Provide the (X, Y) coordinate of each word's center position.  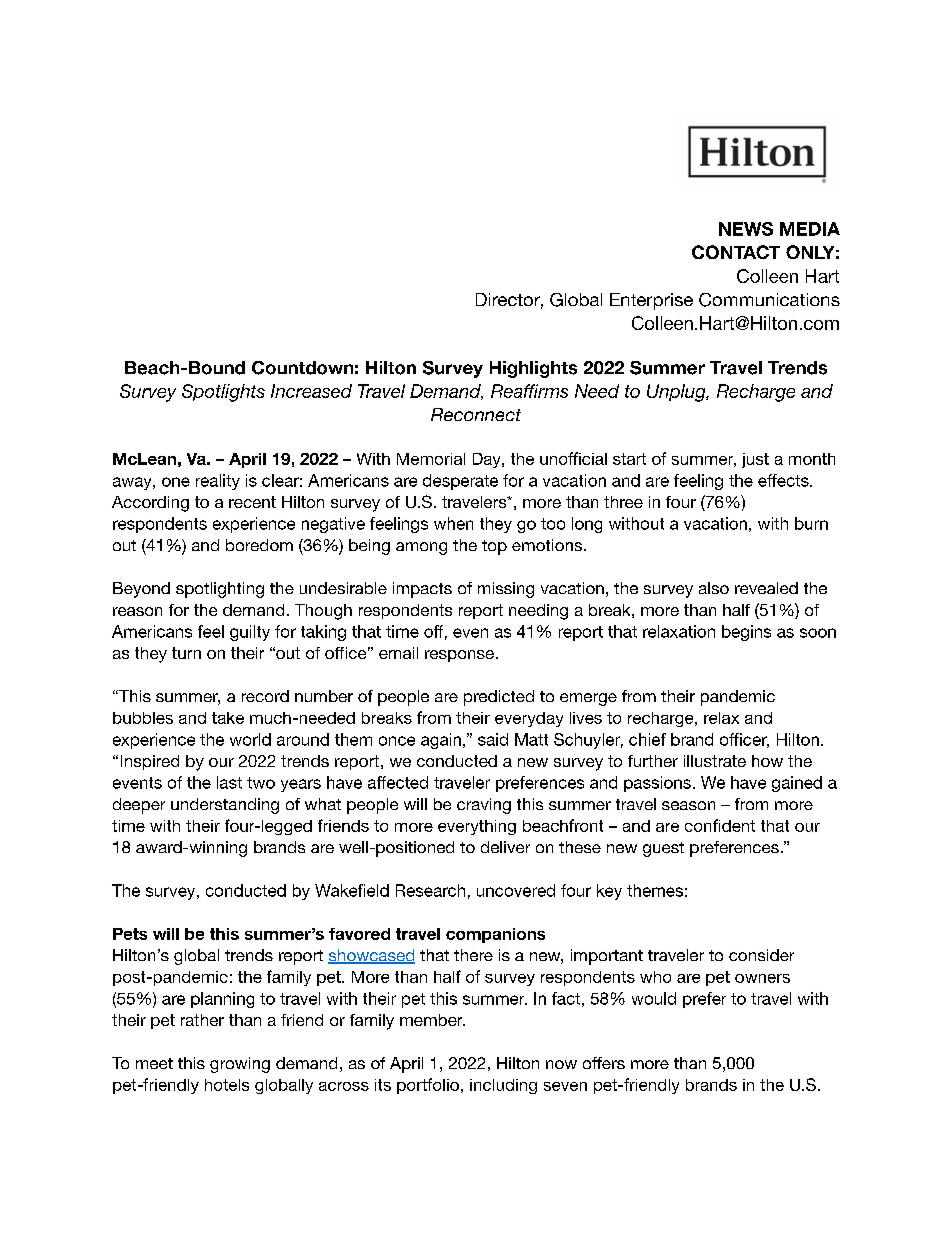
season (688, 805)
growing (240, 1065)
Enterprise (651, 301)
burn (811, 523)
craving (484, 806)
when (453, 523)
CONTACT (736, 252)
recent (252, 502)
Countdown (302, 368)
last (229, 782)
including (503, 1086)
